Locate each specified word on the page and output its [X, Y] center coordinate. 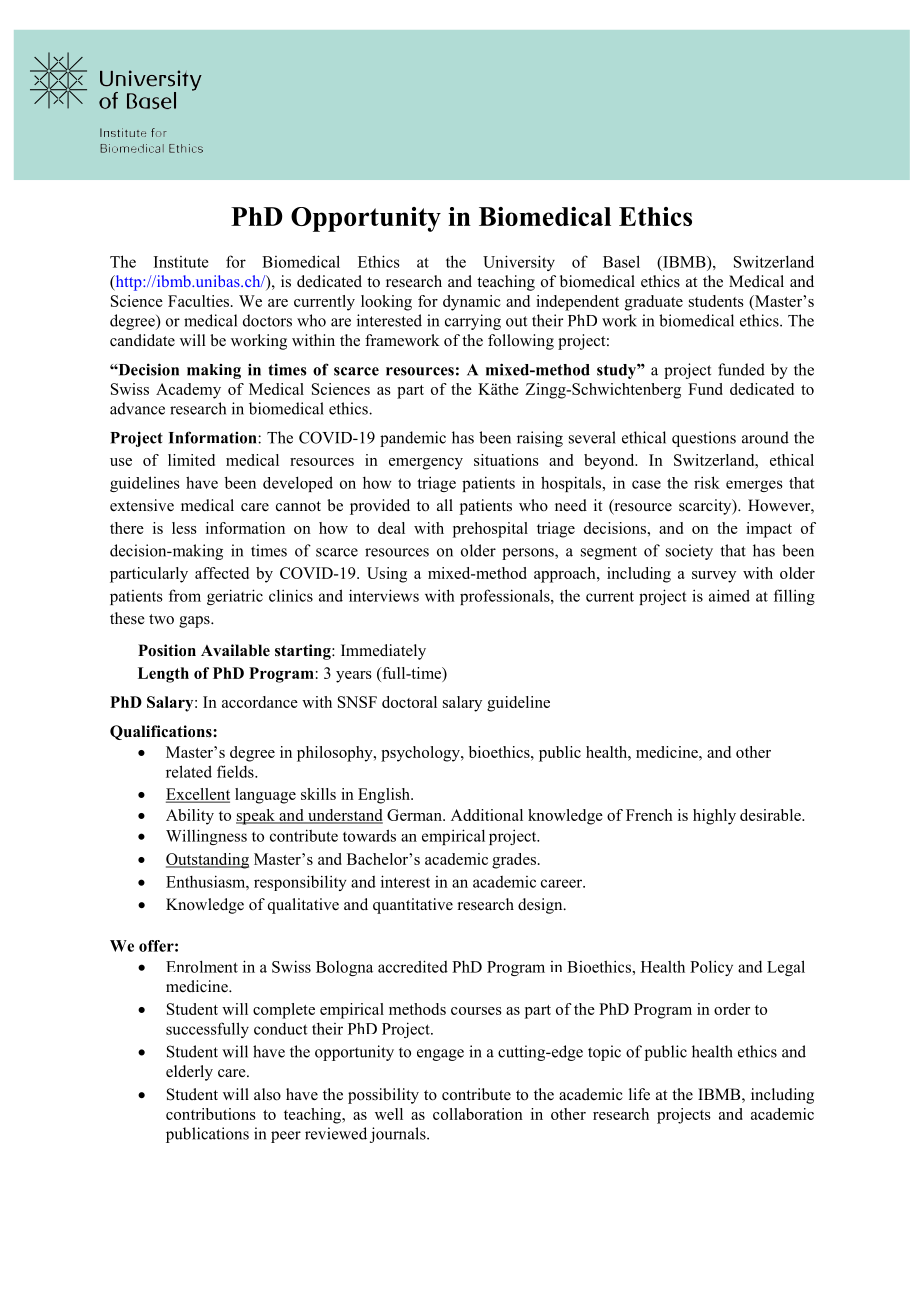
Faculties [198, 301]
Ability [190, 817]
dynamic [472, 303]
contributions [211, 1114]
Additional [487, 815]
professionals [506, 597]
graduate [654, 303]
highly [714, 817]
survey [714, 577]
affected [222, 573]
